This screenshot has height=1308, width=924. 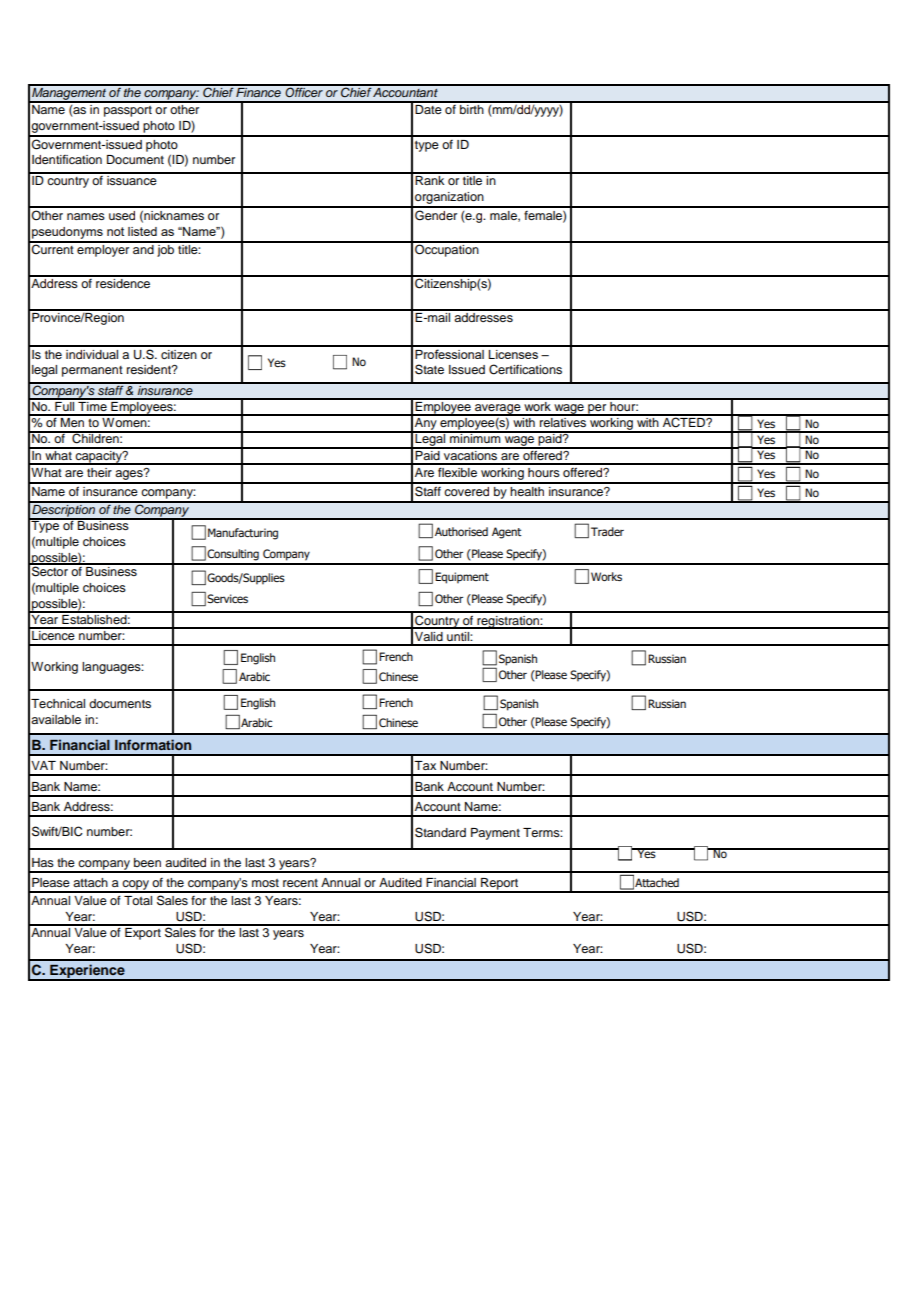 I want to click on Report, so click(x=500, y=885).
